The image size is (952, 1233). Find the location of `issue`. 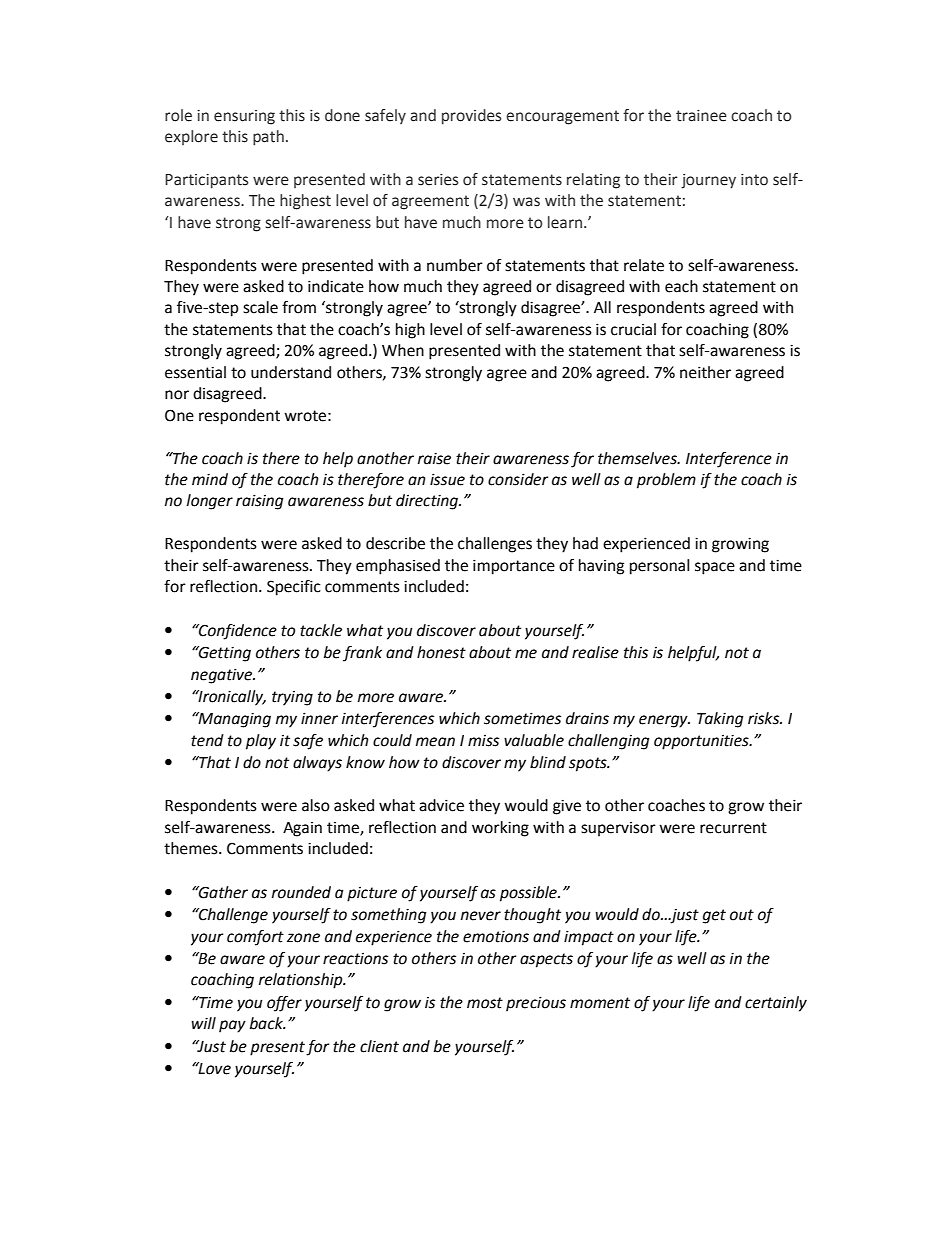

issue is located at coordinates (447, 479).
